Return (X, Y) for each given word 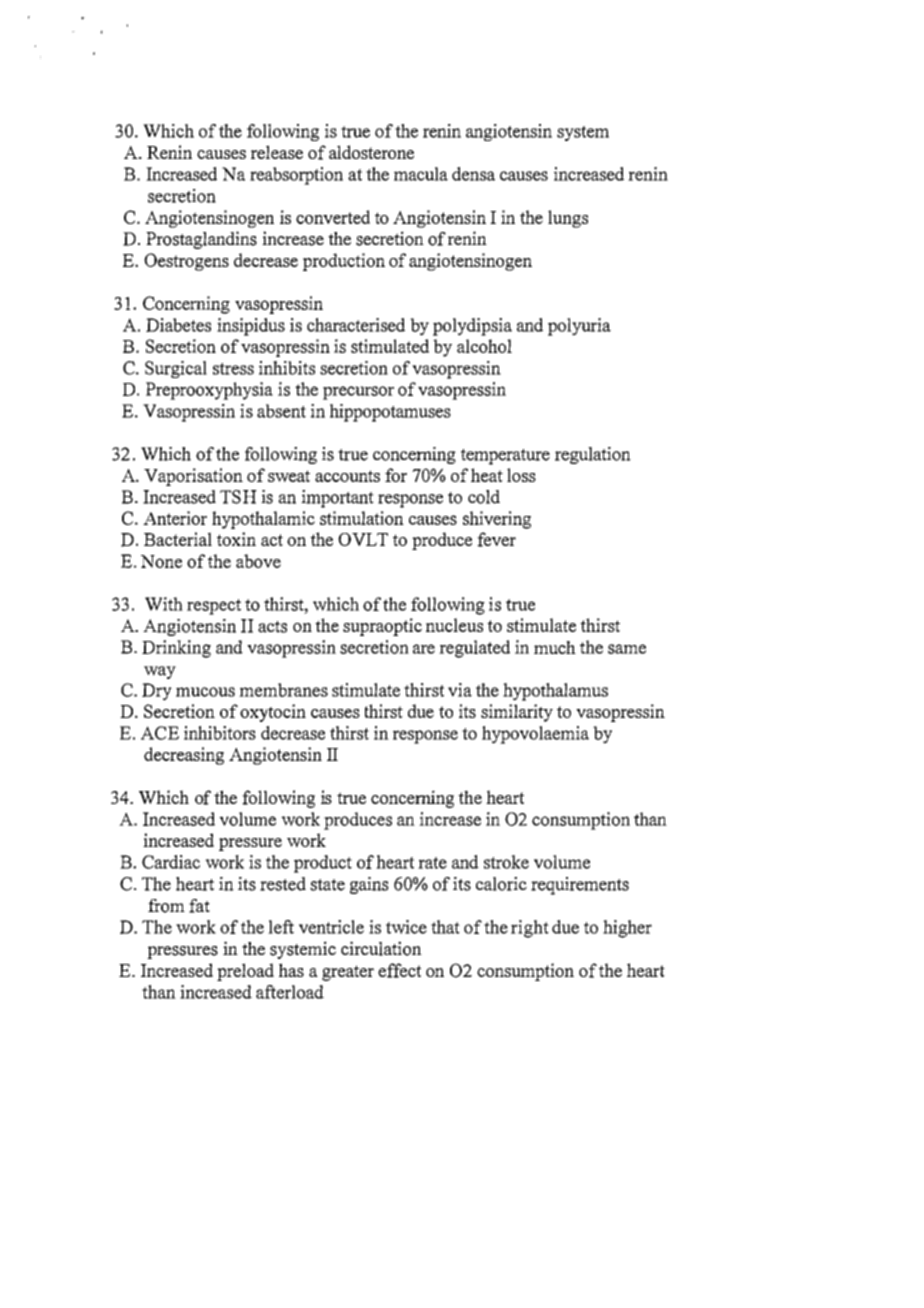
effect (399, 970)
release (277, 152)
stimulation (362, 518)
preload (245, 972)
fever (496, 539)
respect (214, 607)
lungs (568, 219)
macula (421, 174)
